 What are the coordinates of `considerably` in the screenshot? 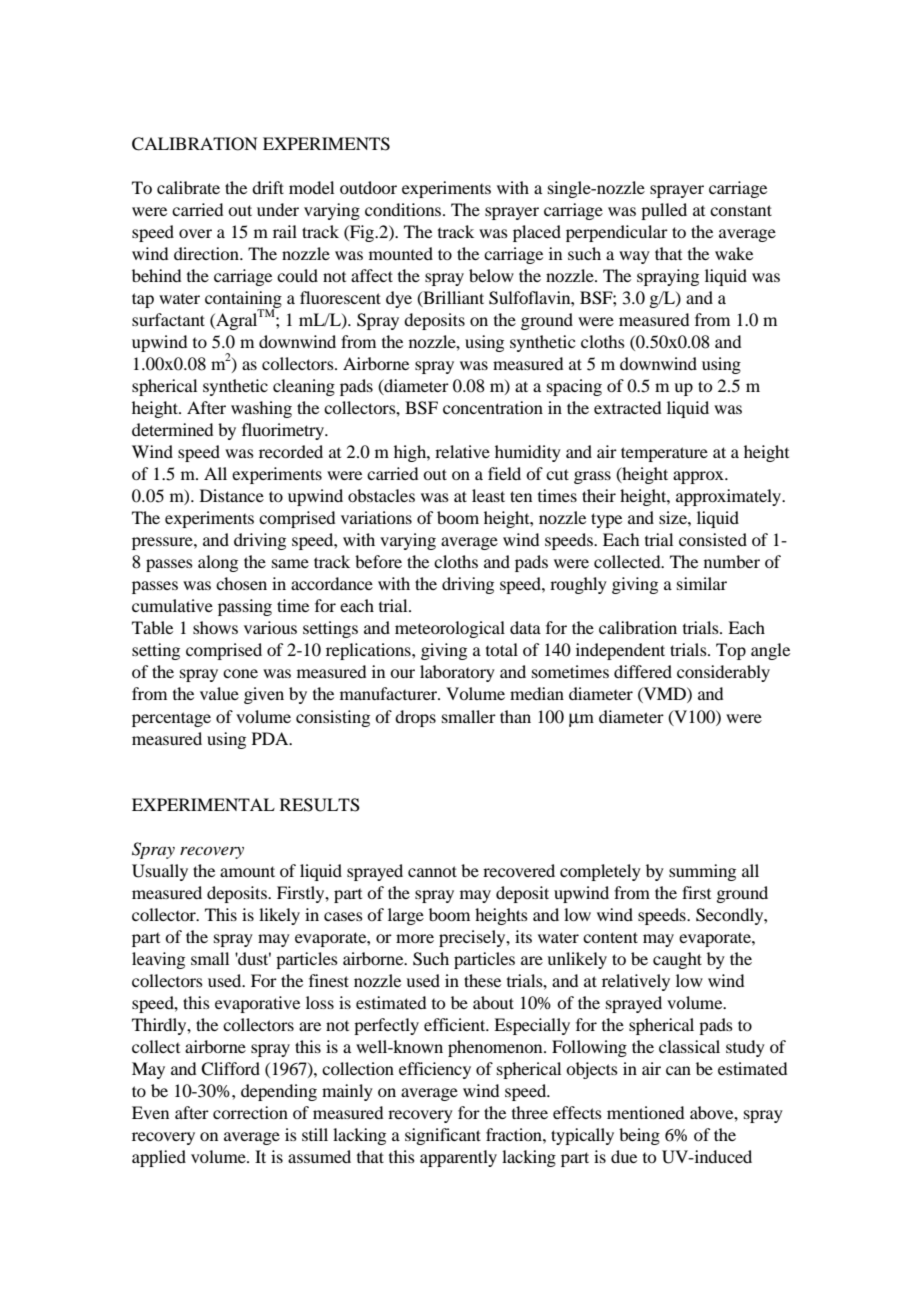 It's located at (723, 673).
